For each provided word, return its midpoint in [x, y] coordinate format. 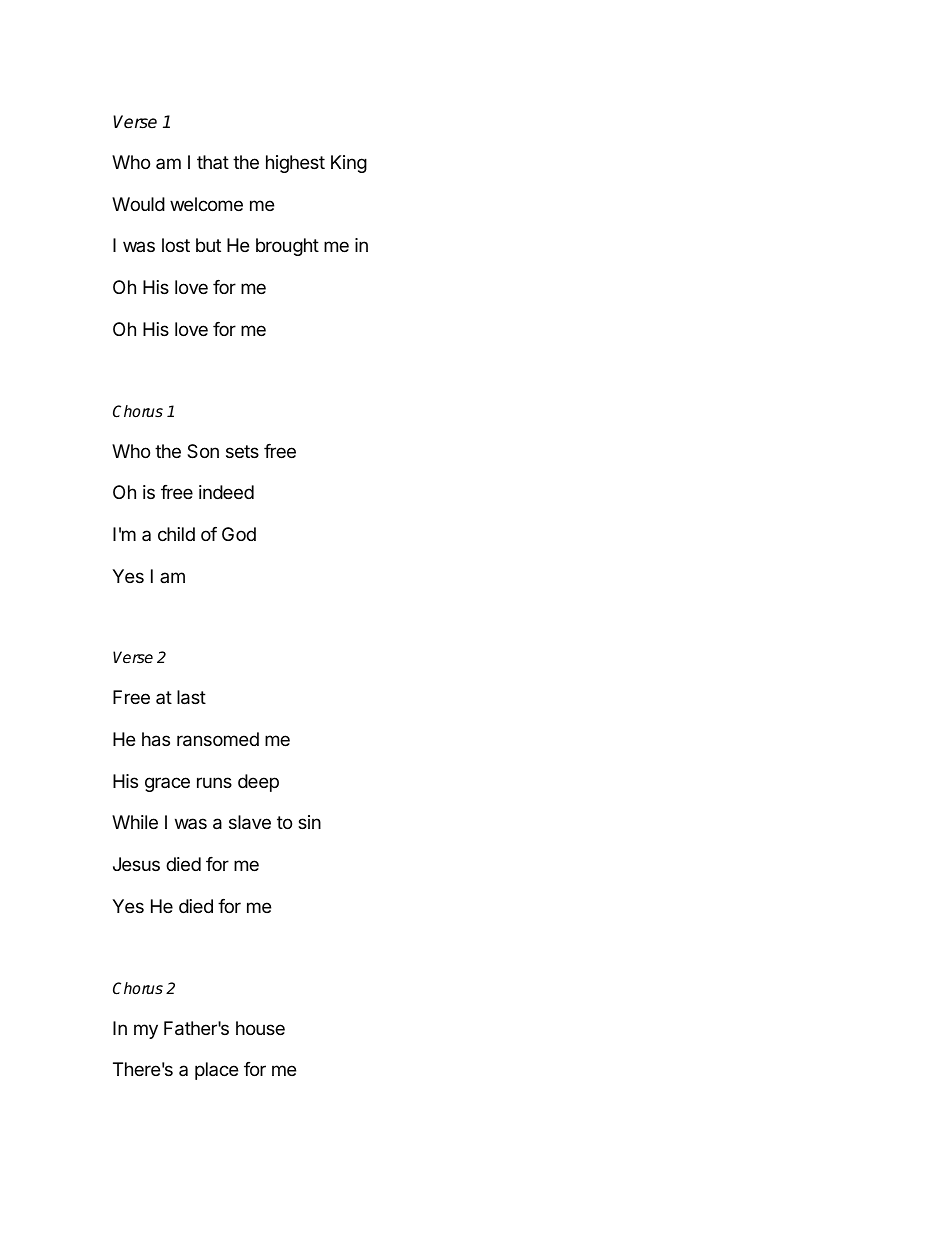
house [260, 1028]
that [213, 162]
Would [138, 204]
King [349, 164]
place [216, 1071]
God [239, 534]
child [176, 534]
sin [309, 822]
